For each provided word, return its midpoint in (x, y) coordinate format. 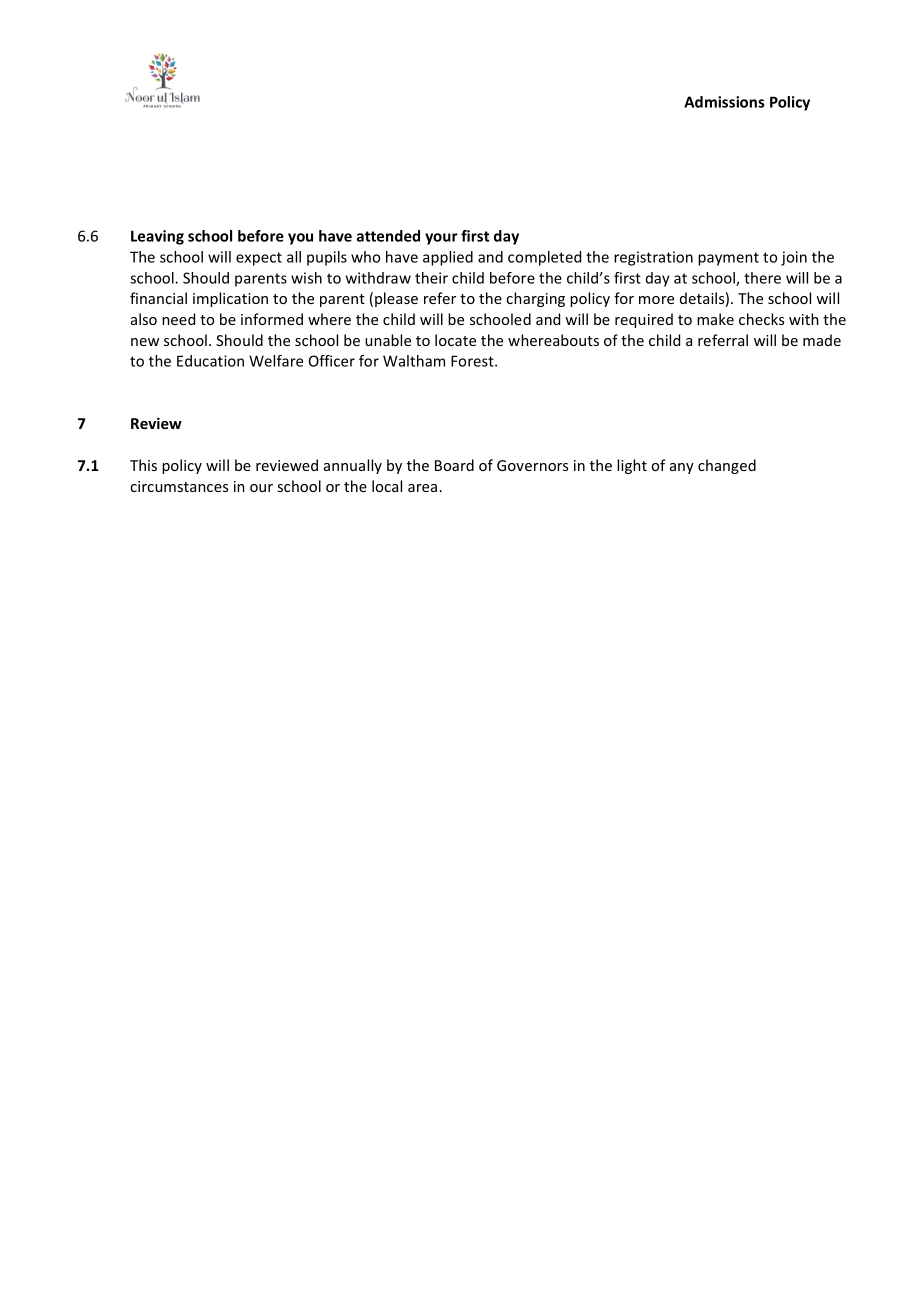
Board (454, 465)
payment (728, 259)
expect (259, 259)
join (794, 258)
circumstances (179, 486)
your (441, 239)
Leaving (157, 237)
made (822, 340)
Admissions (724, 102)
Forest (473, 361)
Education (210, 361)
